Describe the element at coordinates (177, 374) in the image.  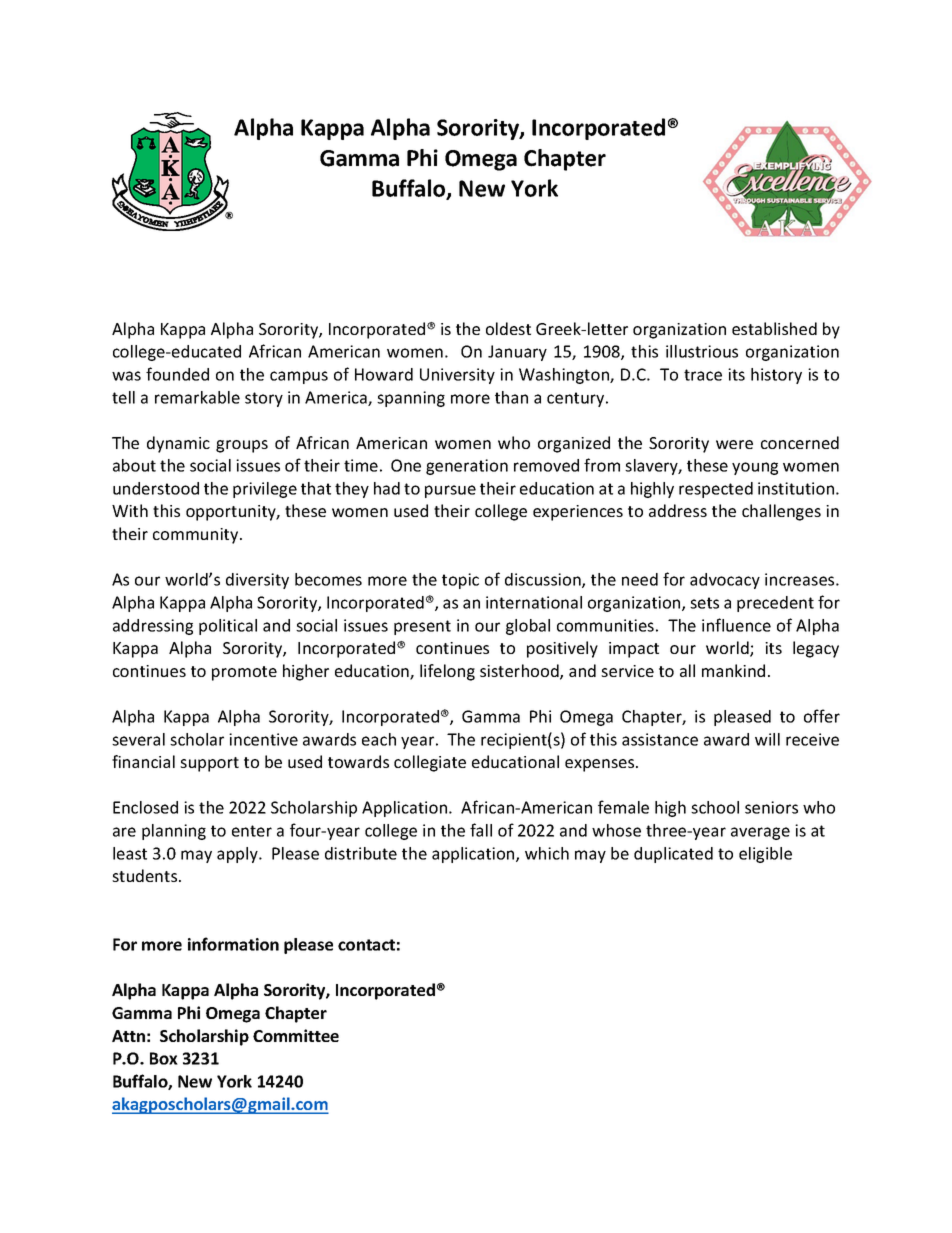
I see `founded` at that location.
